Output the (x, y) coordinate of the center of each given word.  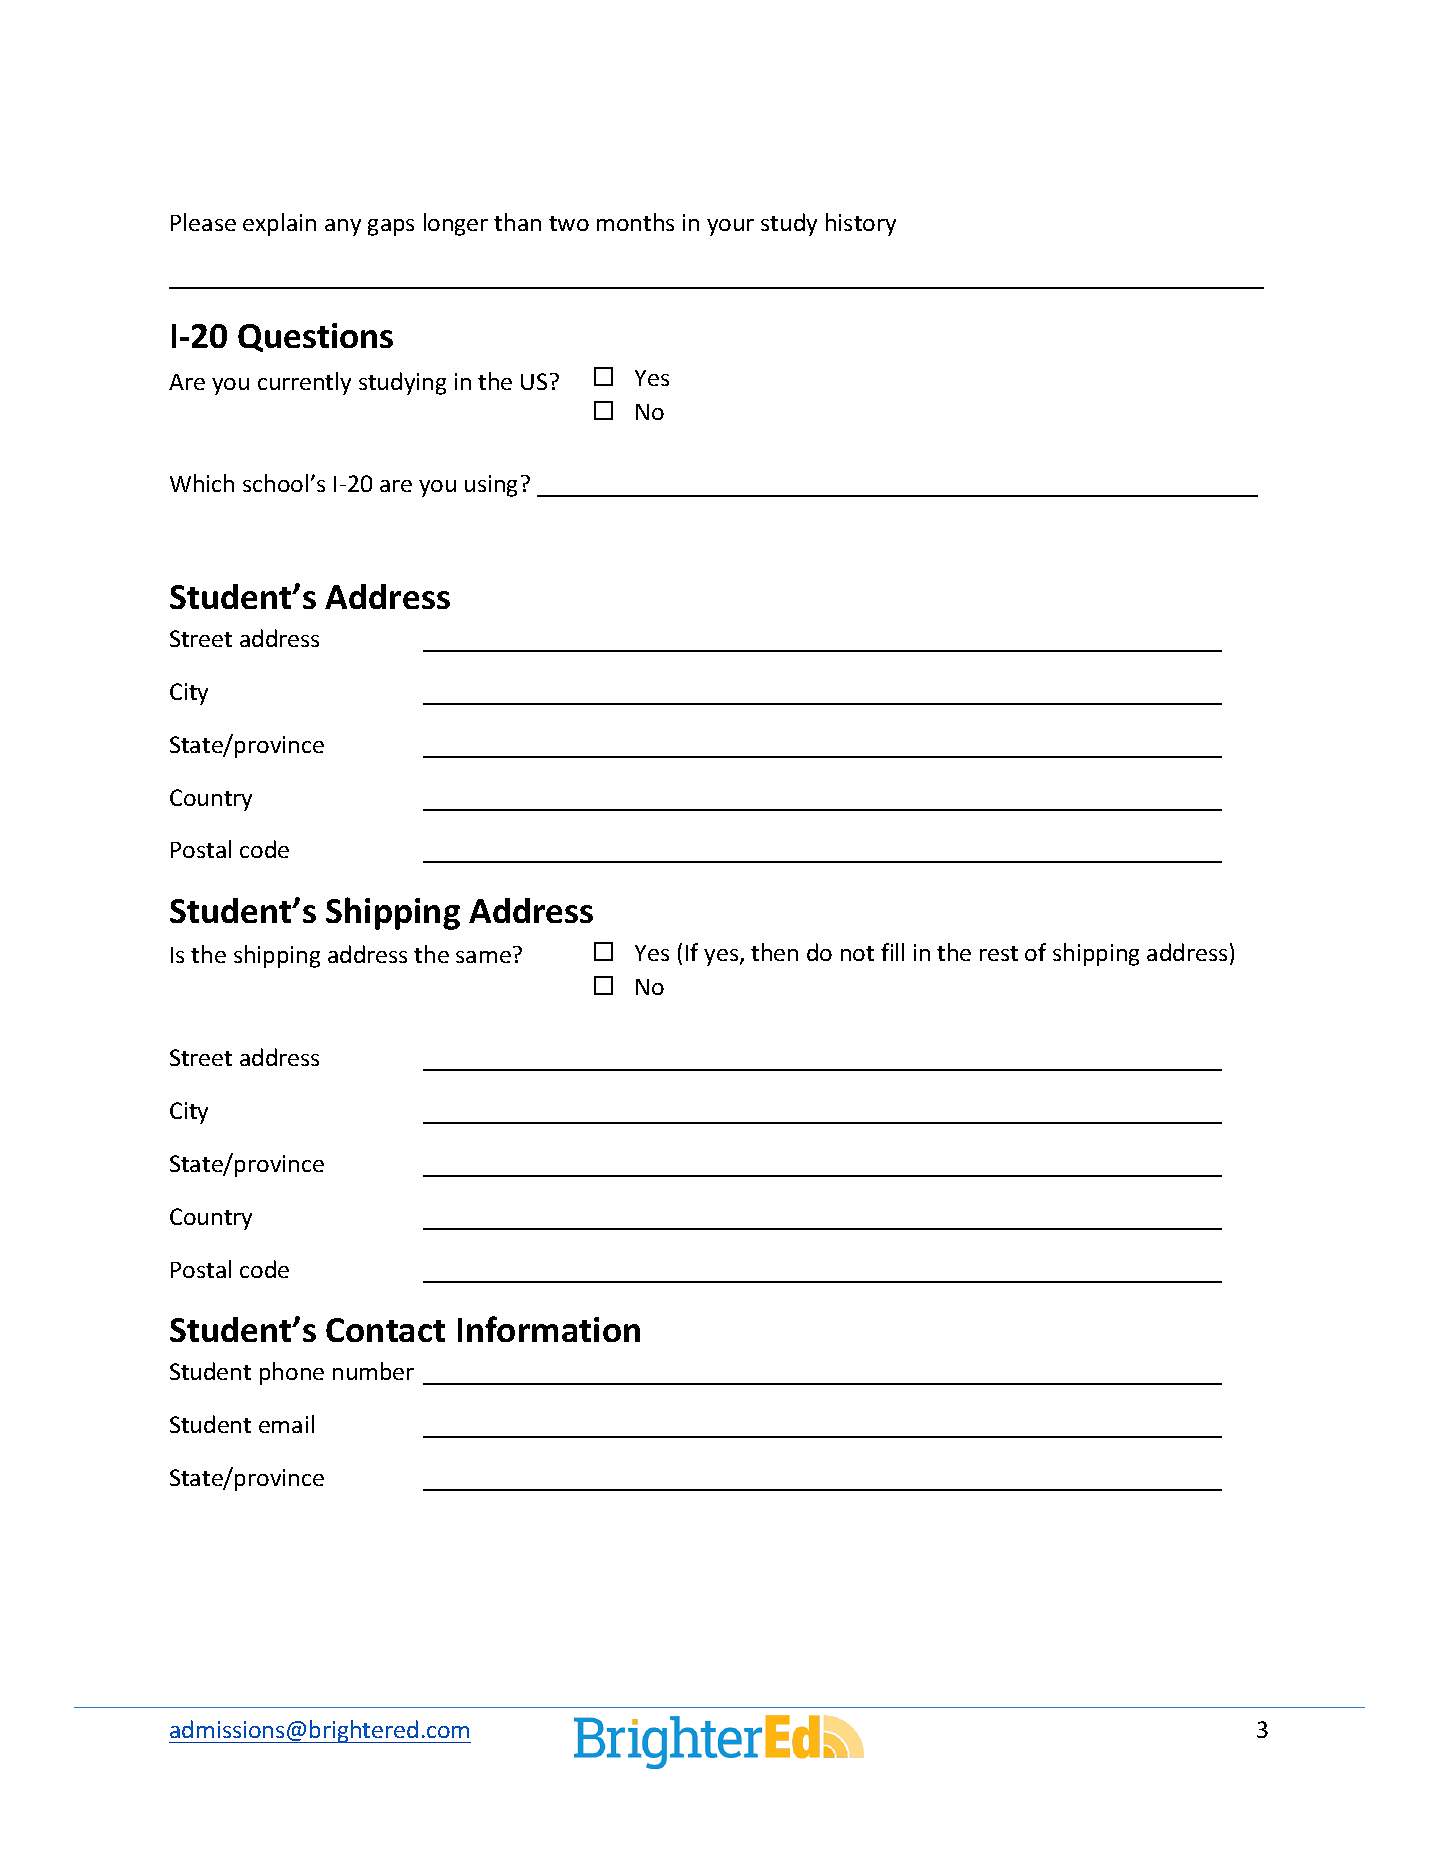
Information (549, 1329)
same (483, 957)
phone (292, 1373)
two (569, 223)
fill (892, 952)
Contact (385, 1330)
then (774, 952)
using (491, 486)
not (857, 953)
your (730, 227)
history (861, 224)
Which (202, 483)
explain (279, 224)
